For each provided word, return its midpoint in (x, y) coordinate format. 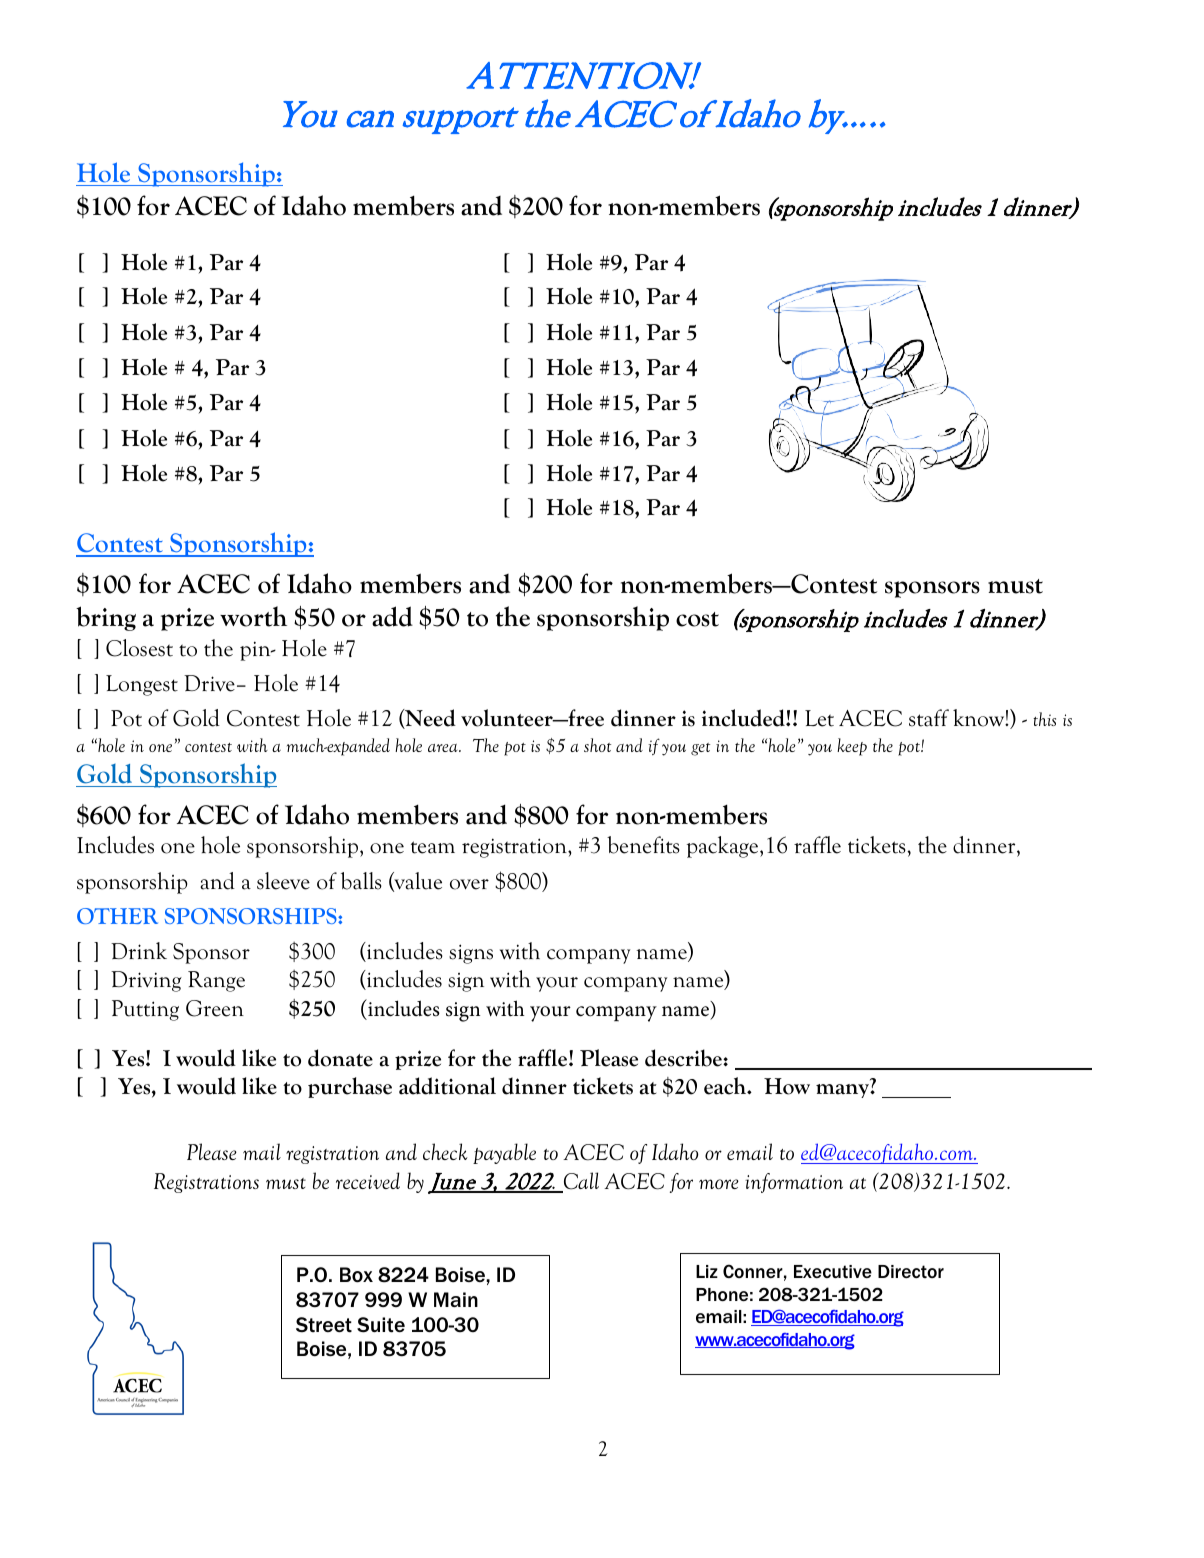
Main (456, 1299)
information (794, 1183)
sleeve (283, 881)
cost (697, 619)
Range (216, 981)
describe (684, 1058)
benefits (643, 845)
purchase (350, 1087)
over (469, 884)
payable (504, 1153)
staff (929, 718)
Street (324, 1325)
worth (253, 616)
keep (852, 747)
